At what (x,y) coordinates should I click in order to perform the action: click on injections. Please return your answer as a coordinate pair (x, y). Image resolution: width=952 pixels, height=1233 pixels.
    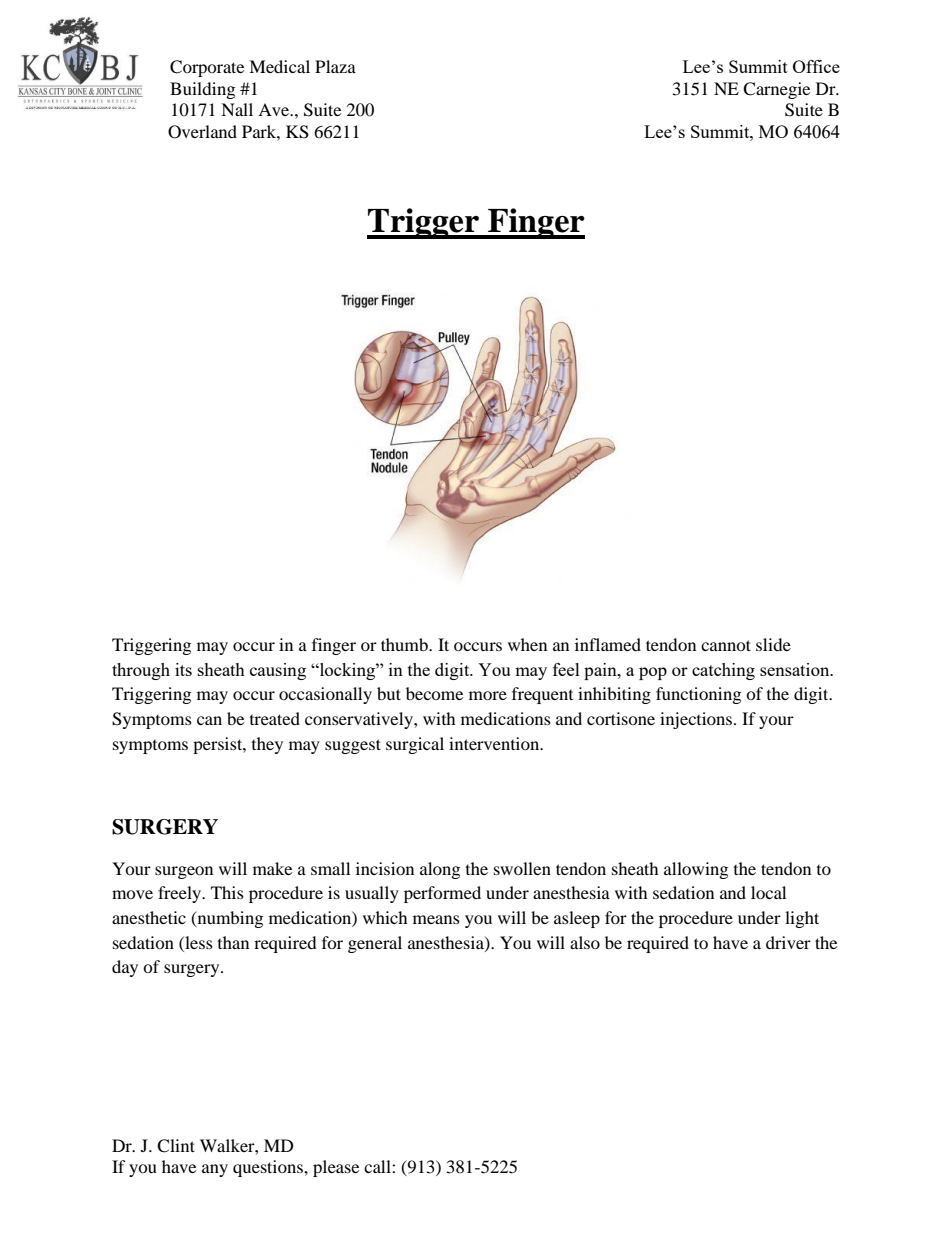
    Looking at the image, I should click on (697, 720).
